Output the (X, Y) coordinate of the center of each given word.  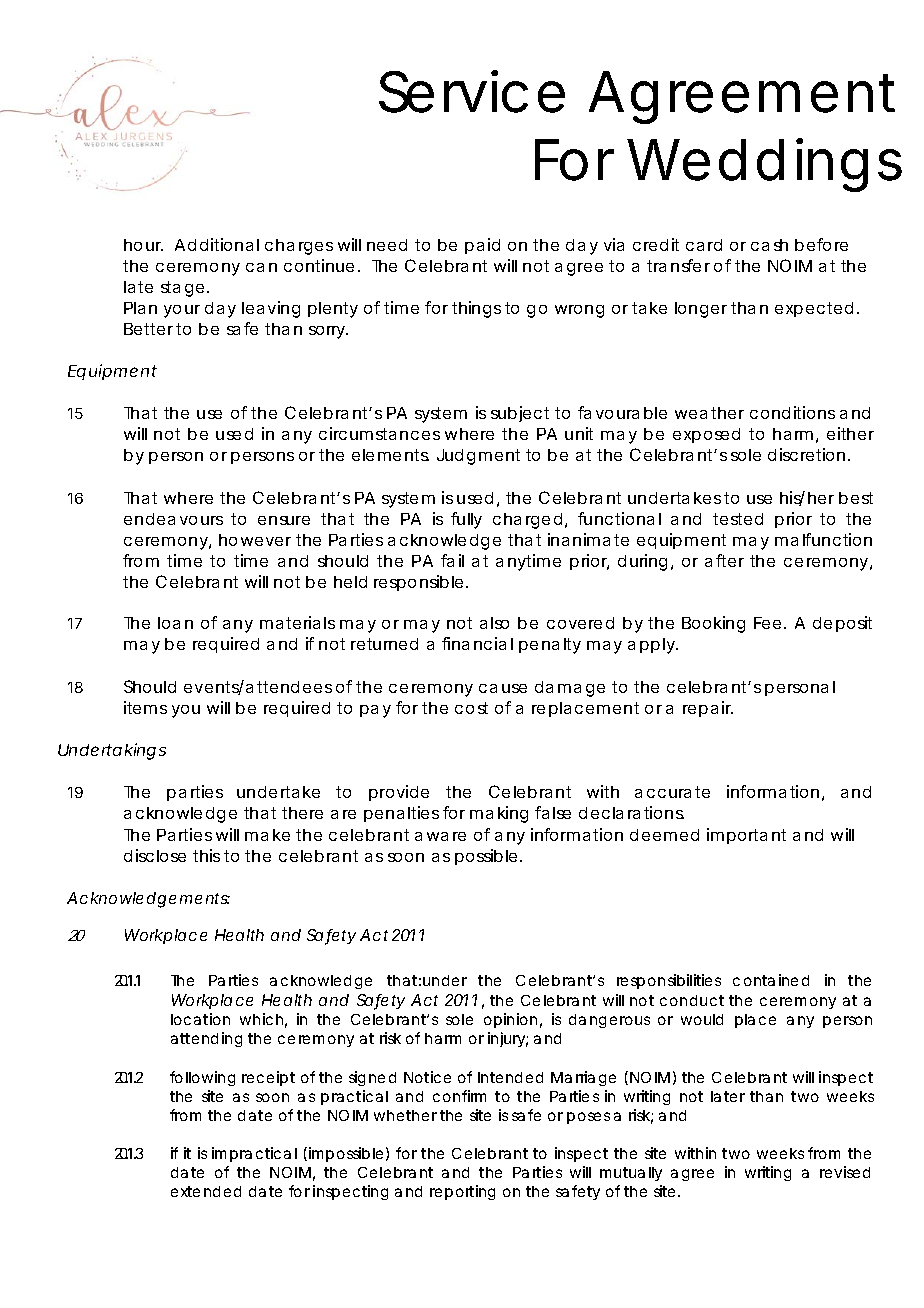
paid (482, 246)
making (499, 814)
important (746, 836)
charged (527, 521)
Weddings (764, 165)
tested (738, 519)
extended (206, 1191)
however (255, 540)
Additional (217, 244)
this (206, 855)
